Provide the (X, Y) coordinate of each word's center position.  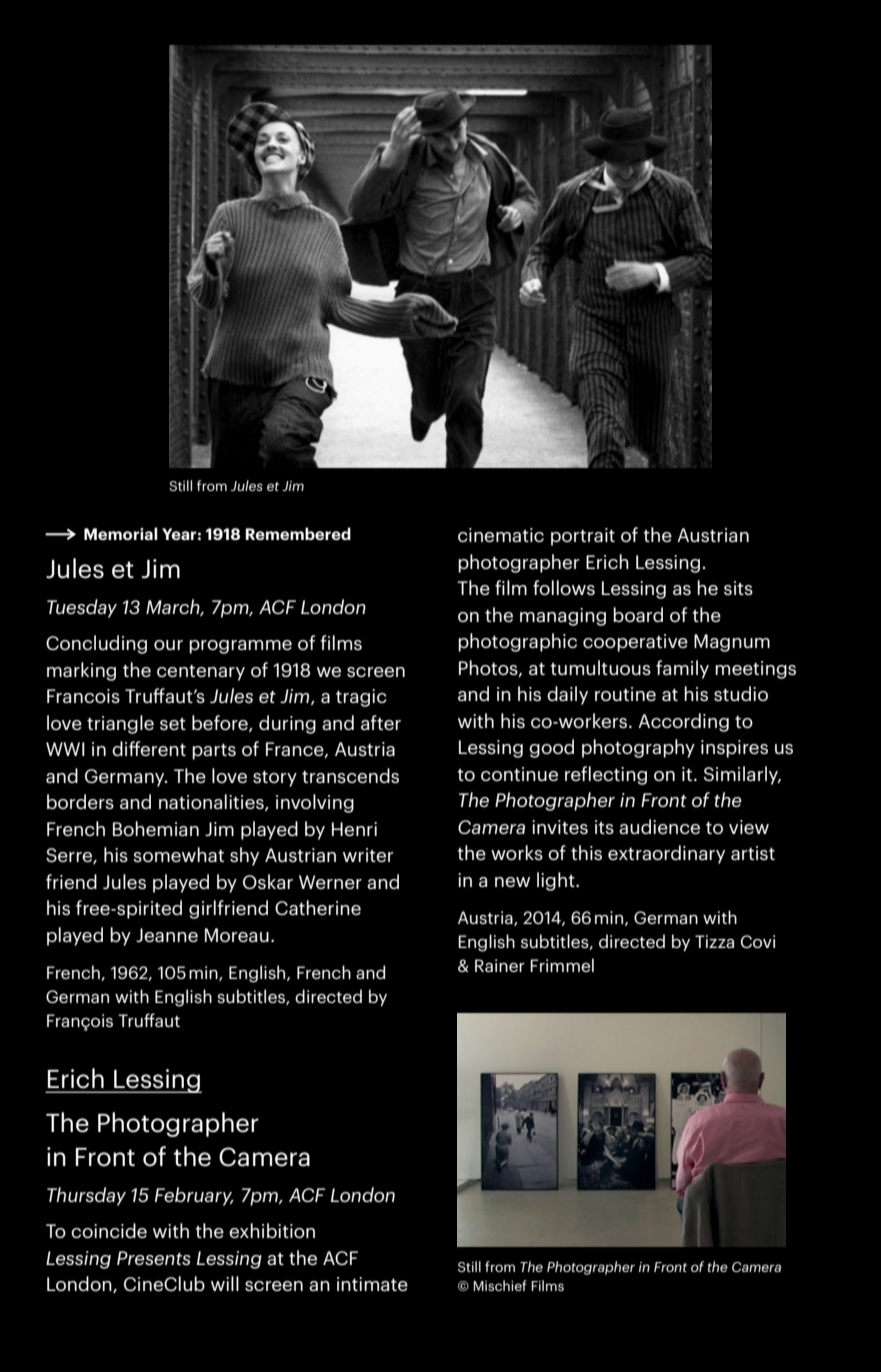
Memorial (121, 533)
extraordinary (666, 854)
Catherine (318, 907)
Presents (154, 1258)
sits (738, 588)
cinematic (501, 535)
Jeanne (167, 935)
